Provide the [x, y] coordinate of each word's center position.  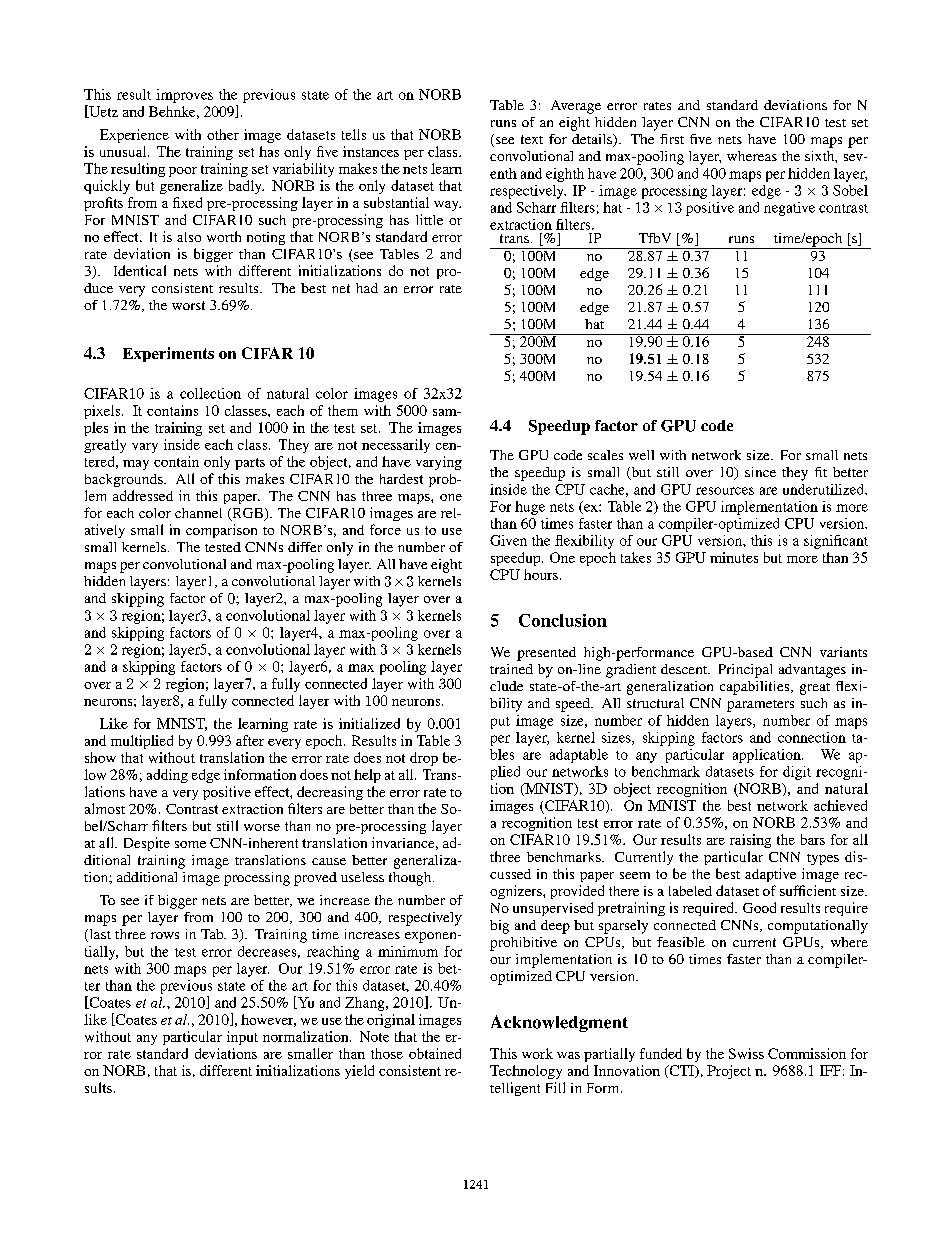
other [223, 134]
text [532, 139]
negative [789, 209]
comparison [221, 531]
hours [541, 574]
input [242, 1038]
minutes [734, 557]
